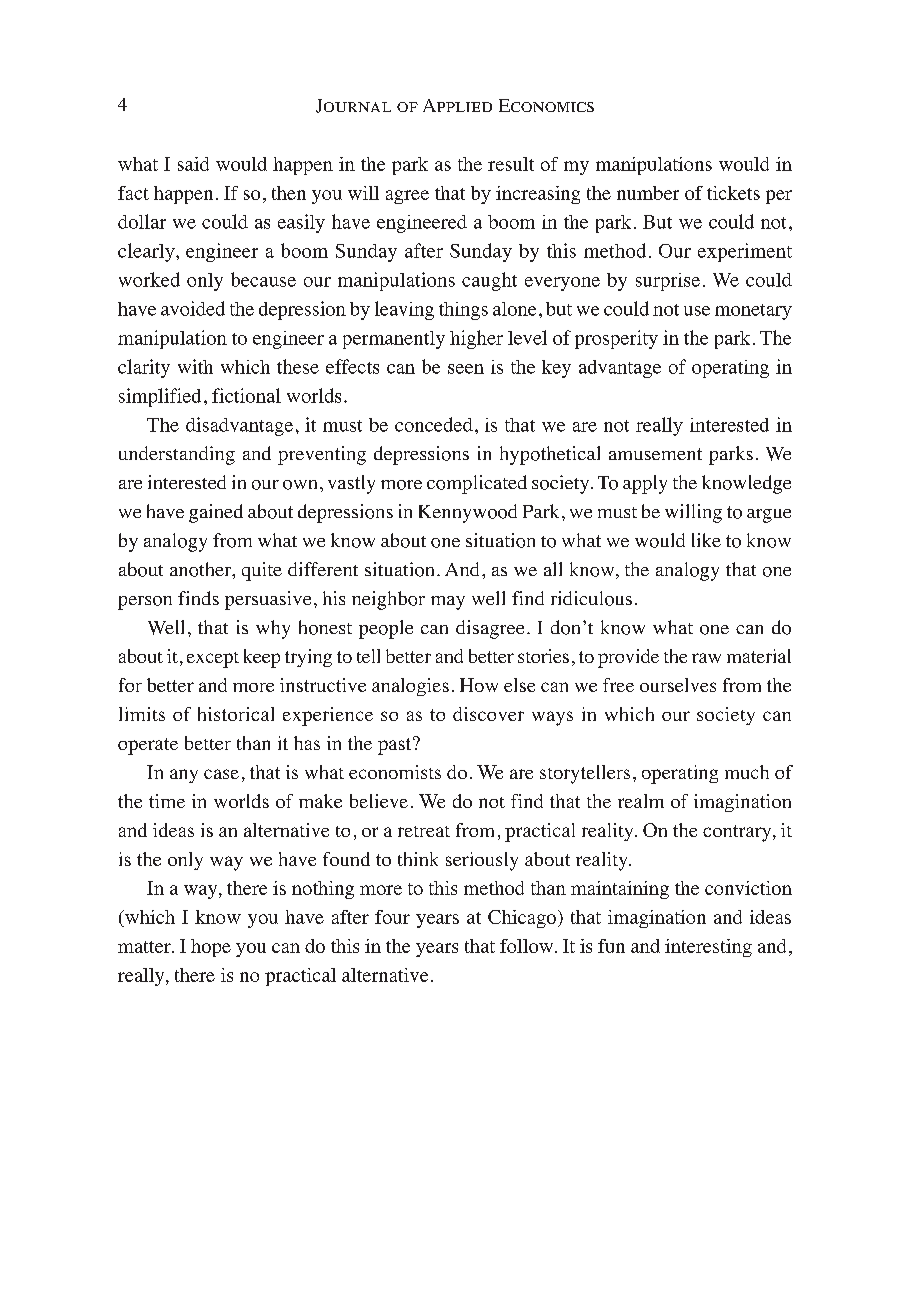  Describe the element at coordinates (193, 308) in the screenshot. I see `avoided` at that location.
